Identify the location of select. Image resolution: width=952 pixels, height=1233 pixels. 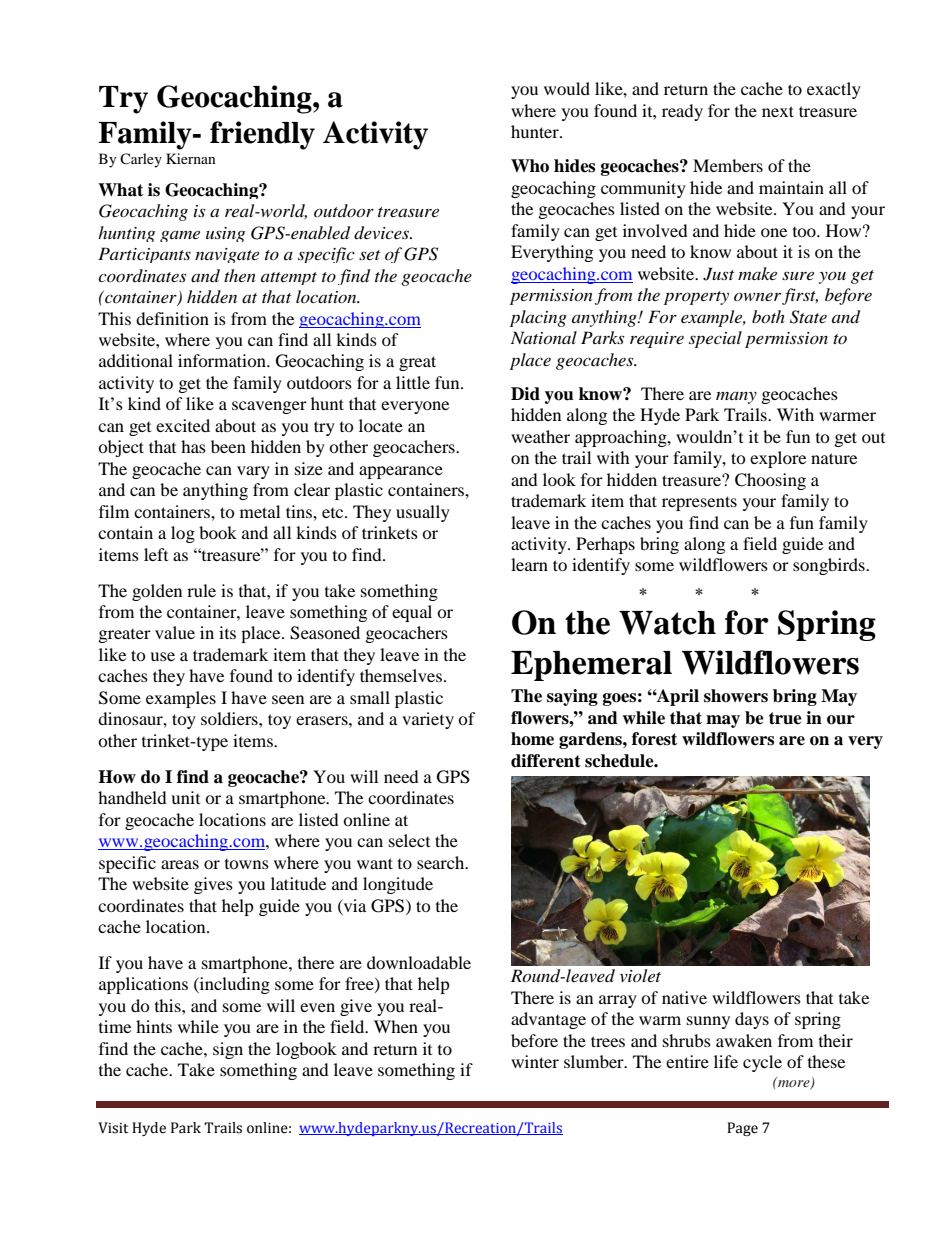
(409, 840).
